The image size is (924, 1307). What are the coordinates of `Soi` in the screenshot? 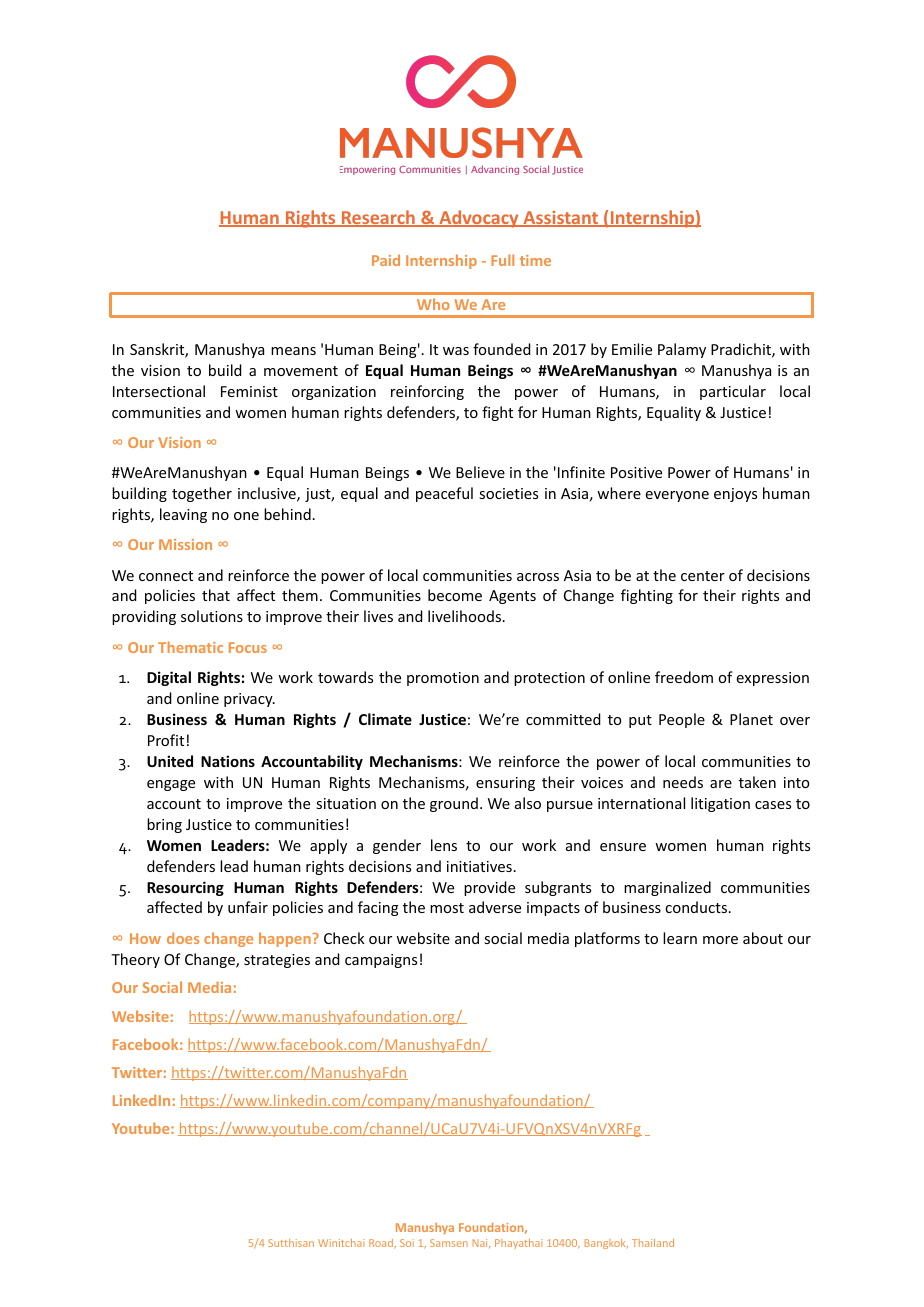 It's located at (407, 1243).
